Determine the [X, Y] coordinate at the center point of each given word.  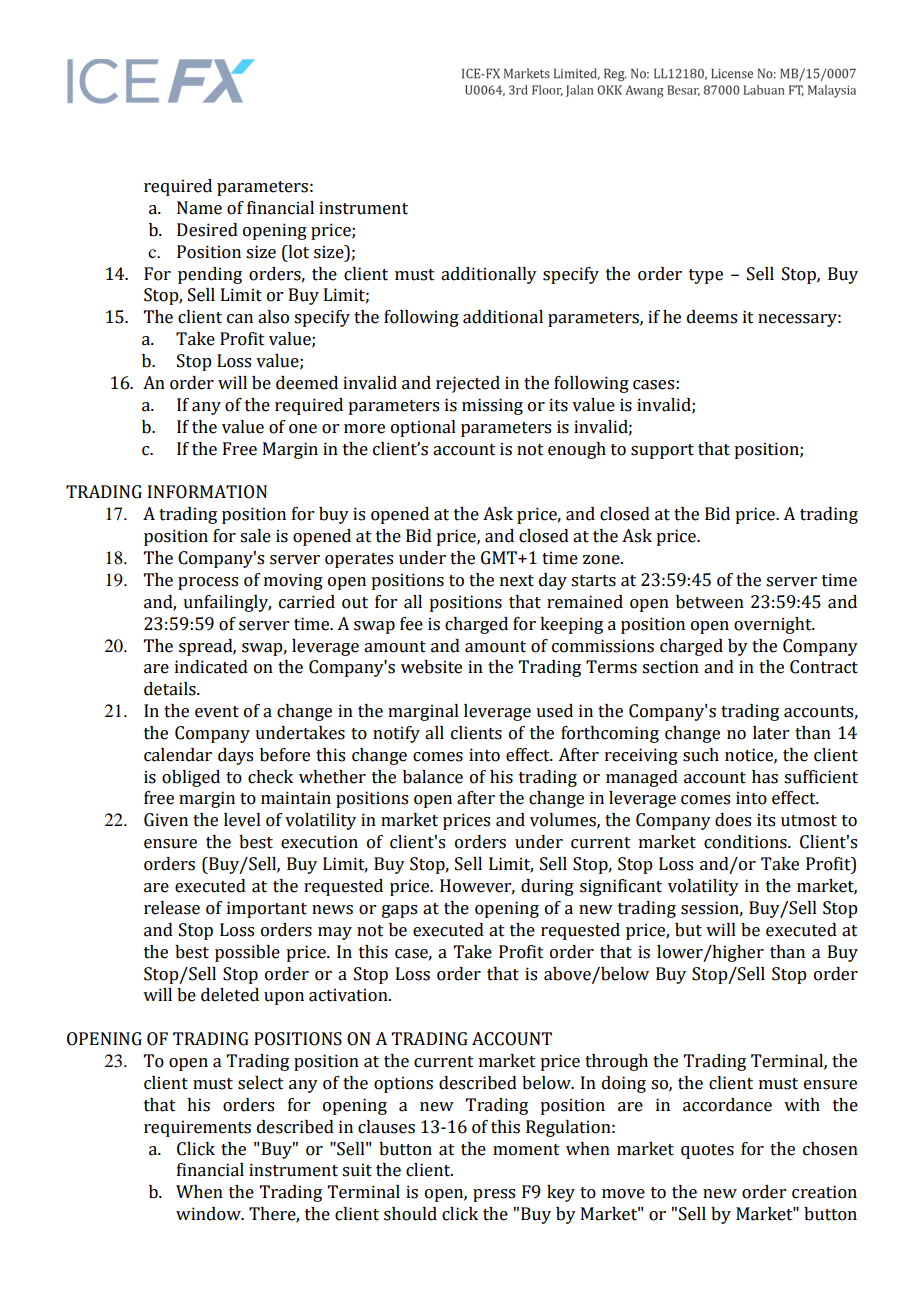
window [209, 1214]
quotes [707, 1151]
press [494, 1195]
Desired [207, 230]
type [706, 276]
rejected [468, 384]
